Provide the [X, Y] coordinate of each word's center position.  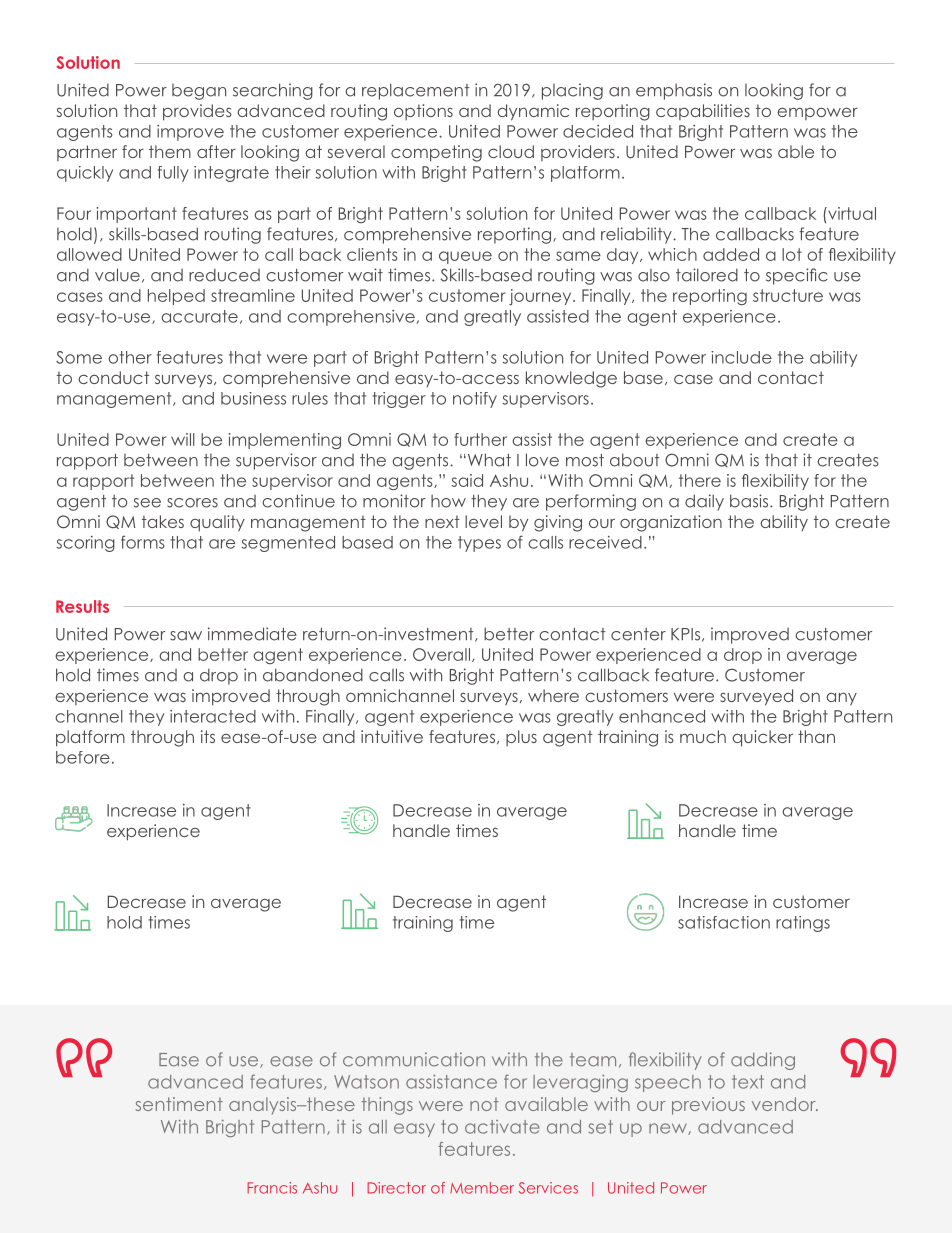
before [83, 757]
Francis [272, 1188]
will [183, 439]
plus [521, 738]
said [467, 480]
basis [750, 501]
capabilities [703, 112]
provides [197, 112]
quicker [762, 738]
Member [482, 1188]
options [423, 112]
